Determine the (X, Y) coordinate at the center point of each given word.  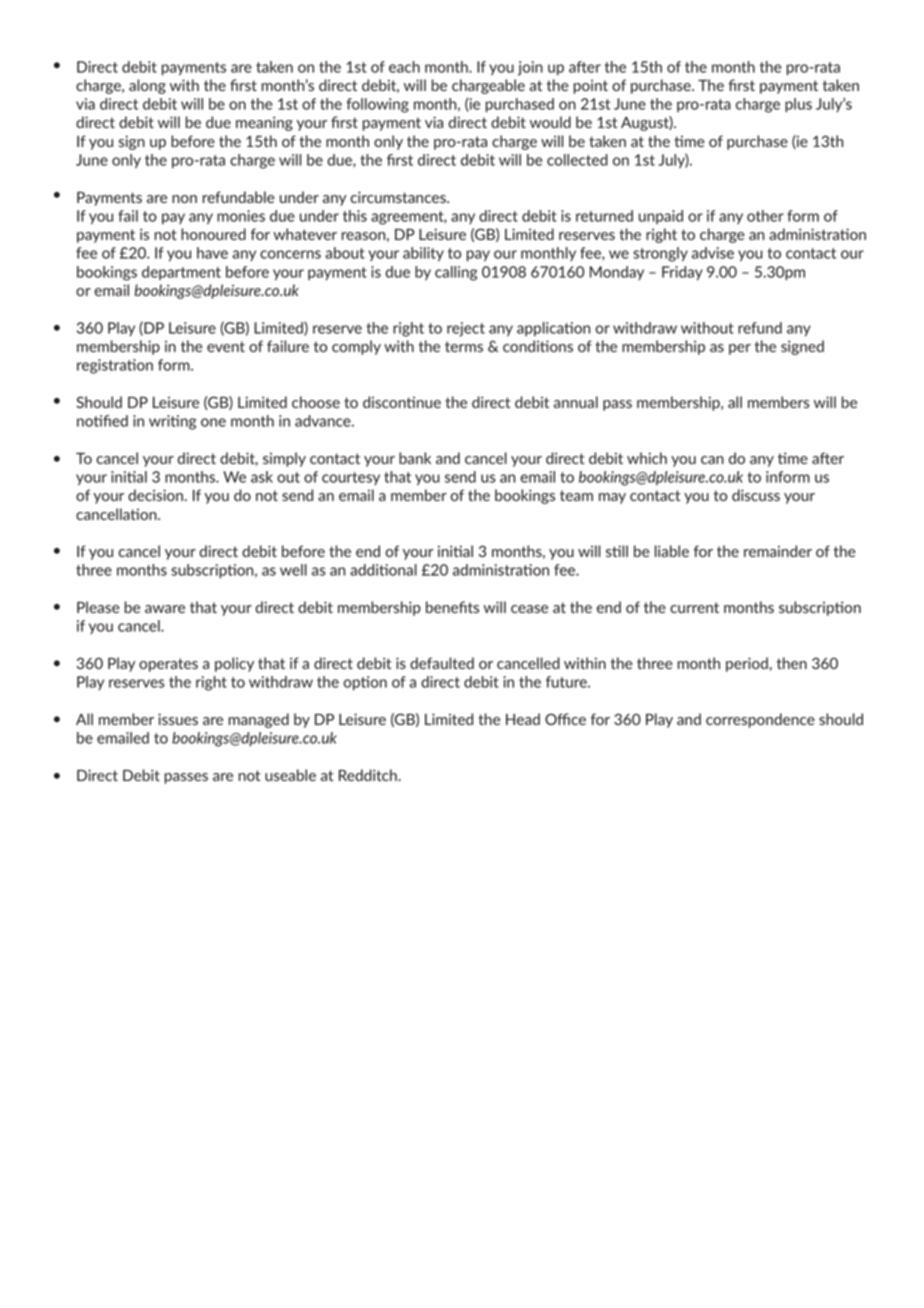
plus (798, 105)
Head (523, 719)
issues (178, 719)
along (147, 86)
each (404, 67)
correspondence (760, 720)
